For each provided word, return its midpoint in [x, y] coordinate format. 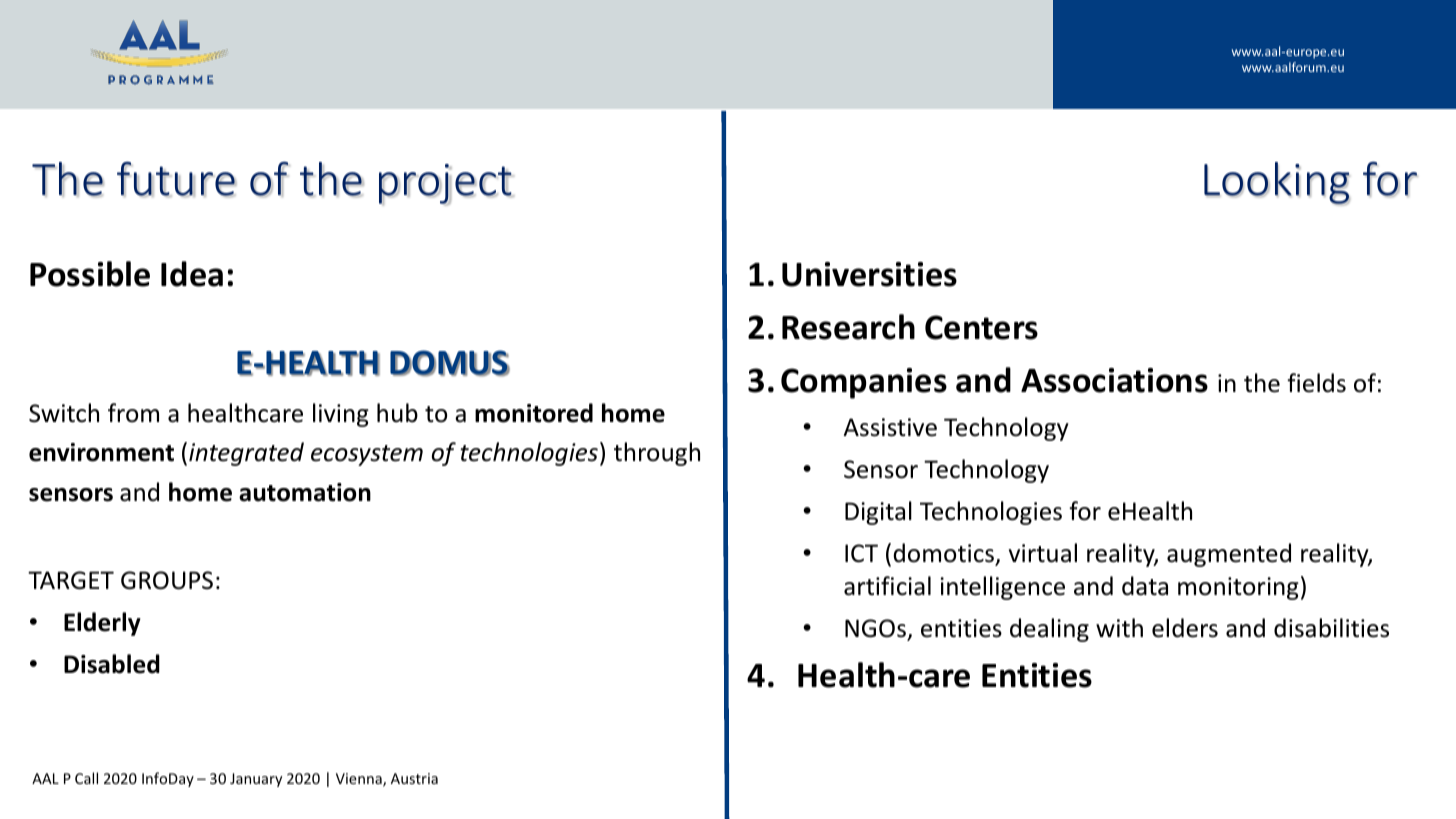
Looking [1277, 183]
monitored [534, 413]
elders [1185, 628]
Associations [1114, 380]
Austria [414, 778]
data [1145, 586]
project [446, 184]
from [133, 413]
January [256, 780]
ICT [861, 553]
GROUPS [167, 580]
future [176, 179]
